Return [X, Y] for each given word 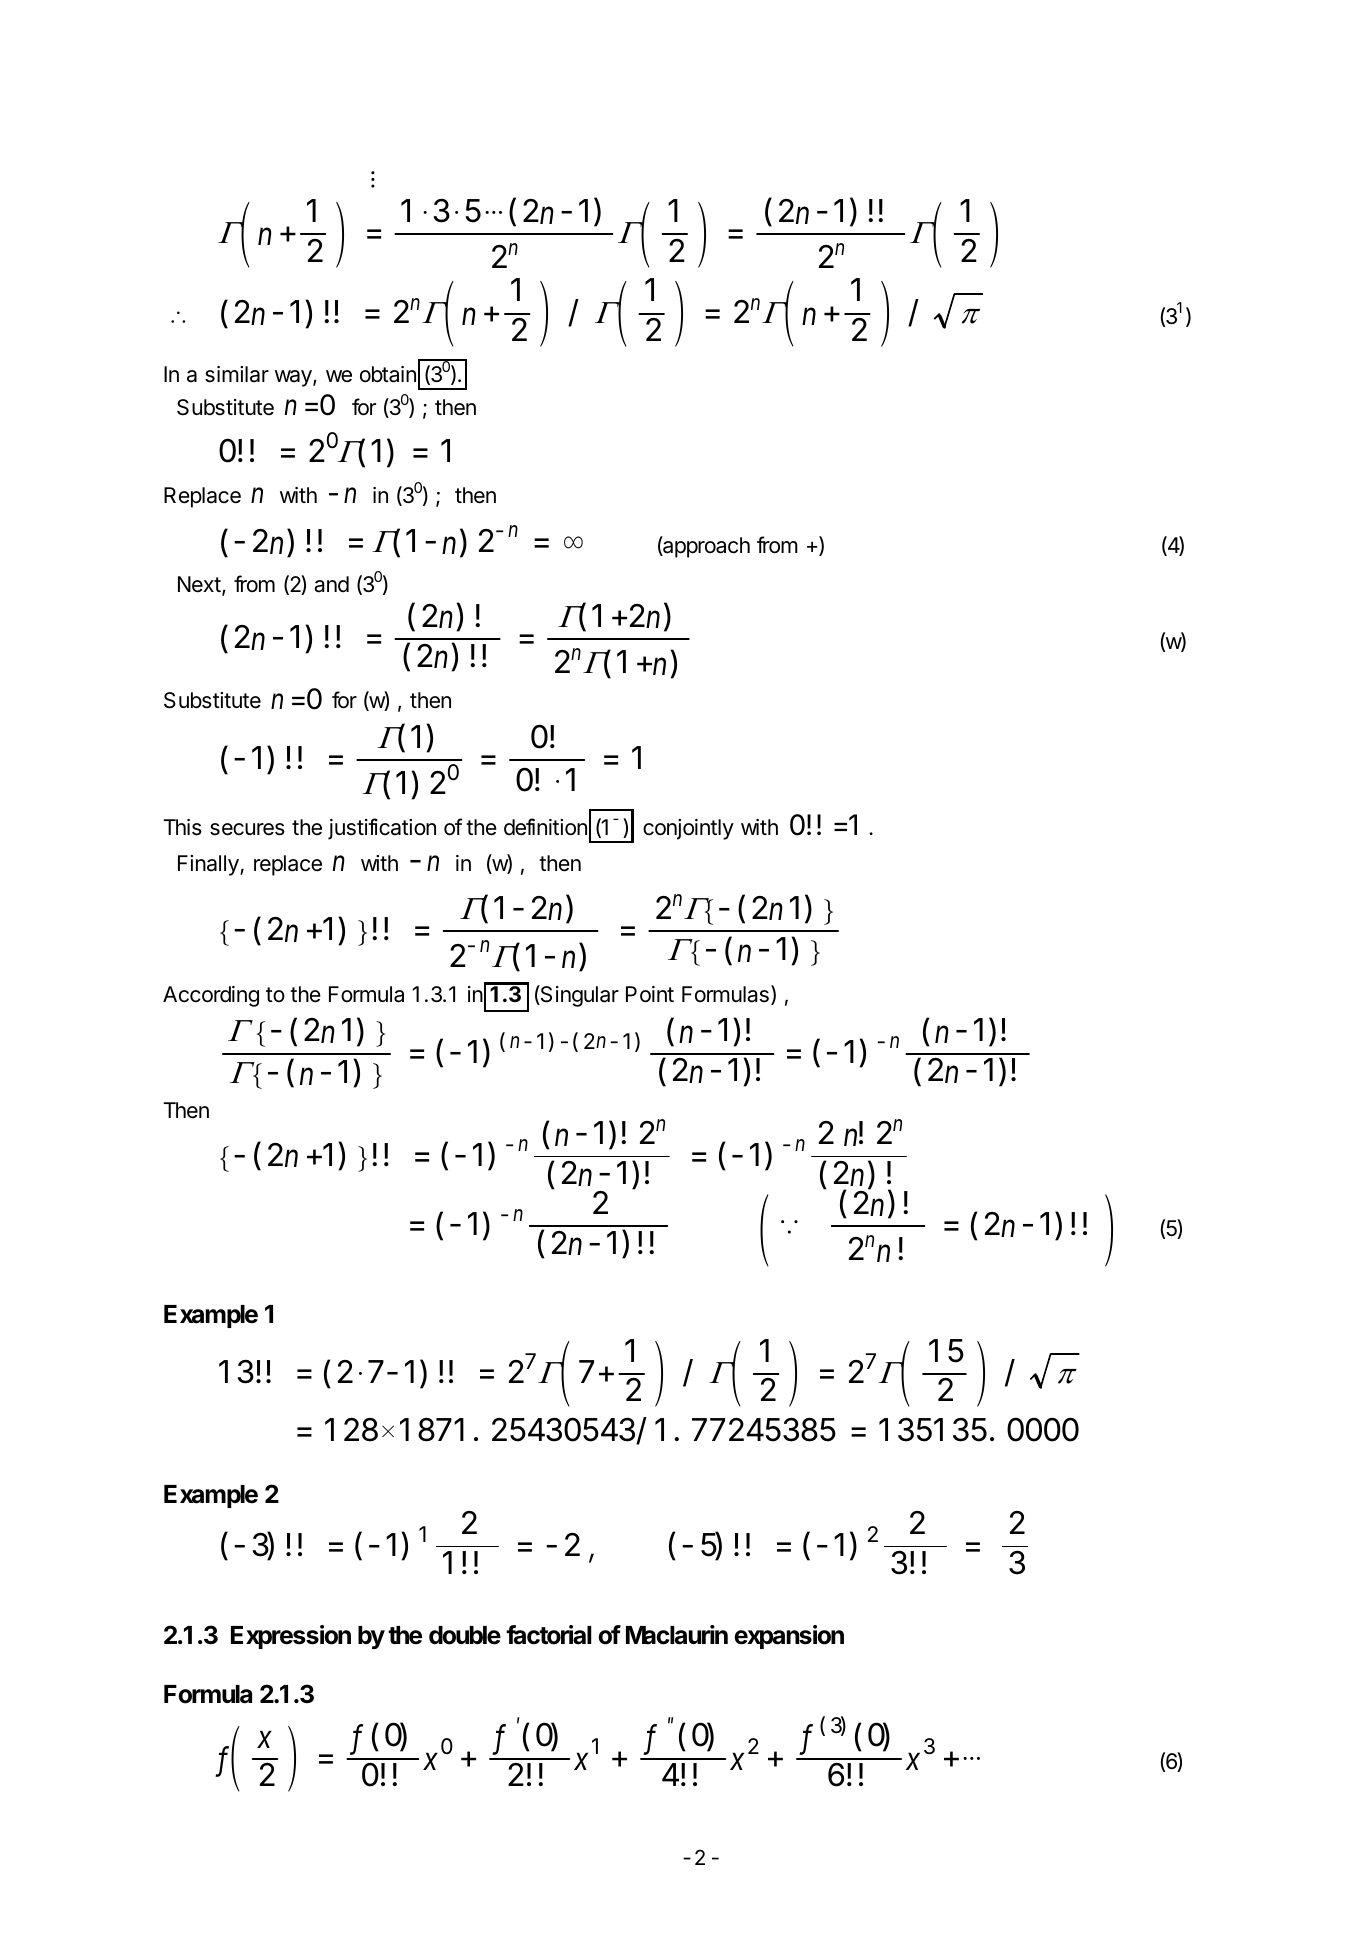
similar [237, 374]
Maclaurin [677, 1635]
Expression [291, 1637]
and [331, 584]
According [211, 996]
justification [382, 829]
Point [650, 994]
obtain [388, 374]
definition [545, 827]
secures [247, 829]
